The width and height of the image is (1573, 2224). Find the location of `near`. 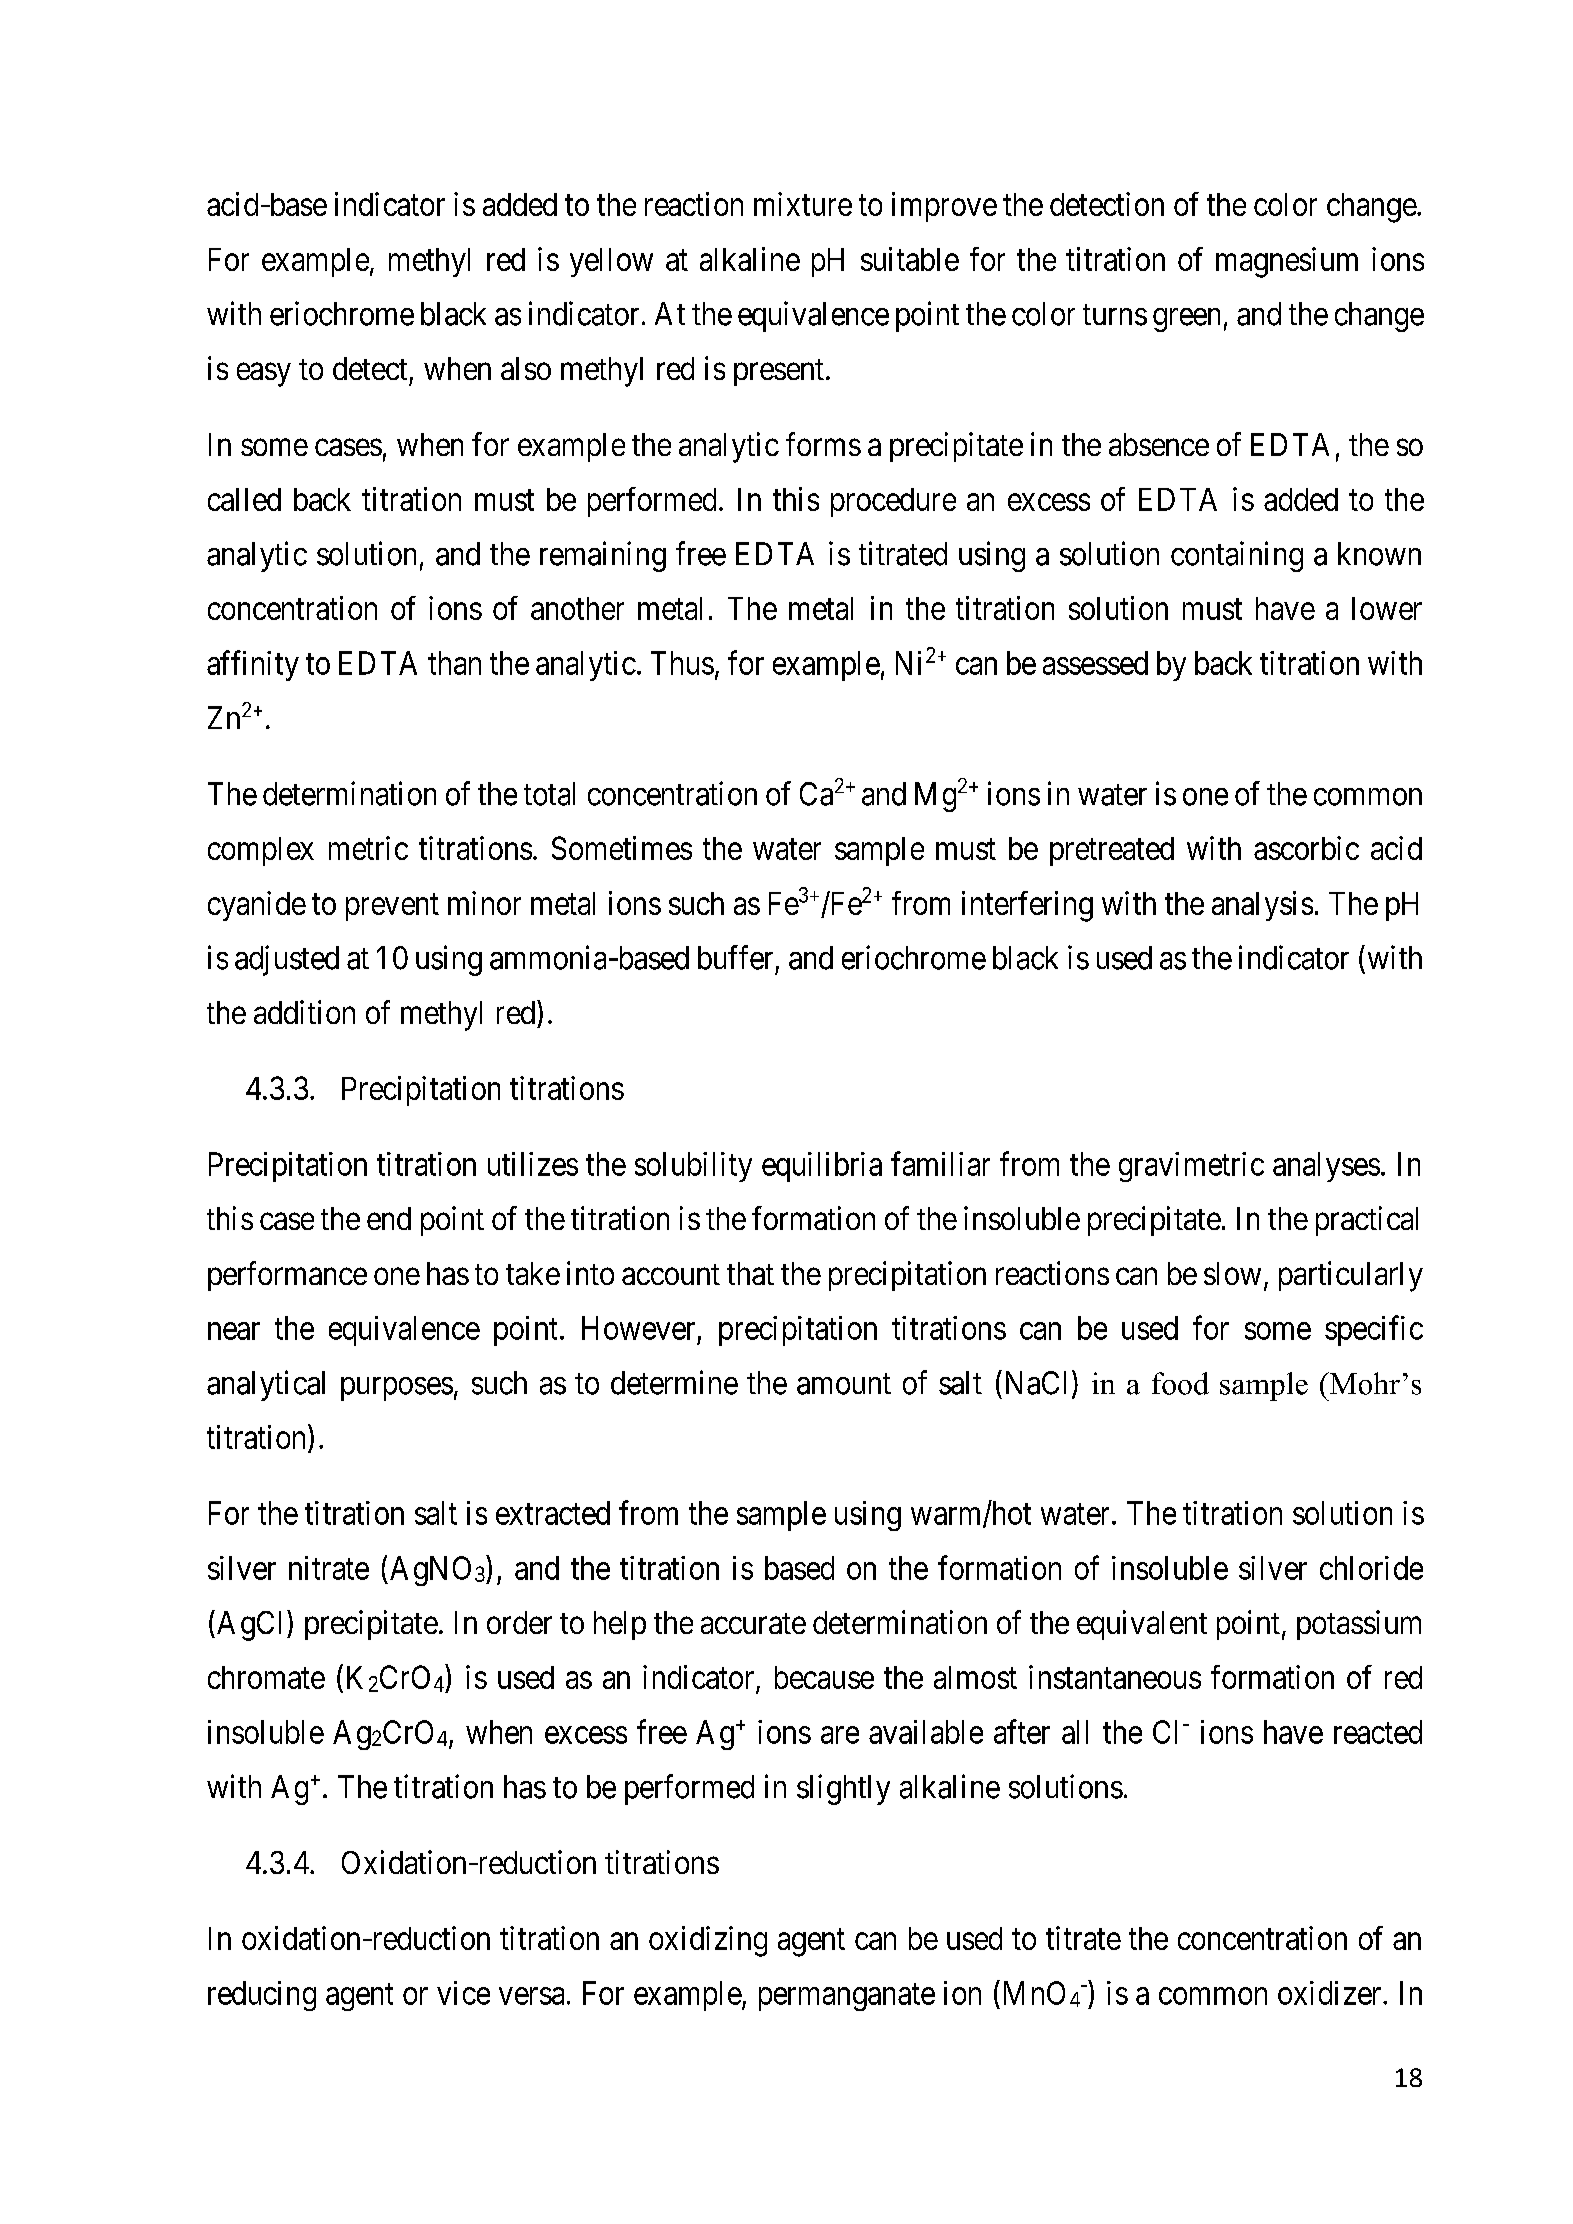

near is located at coordinates (234, 1331).
